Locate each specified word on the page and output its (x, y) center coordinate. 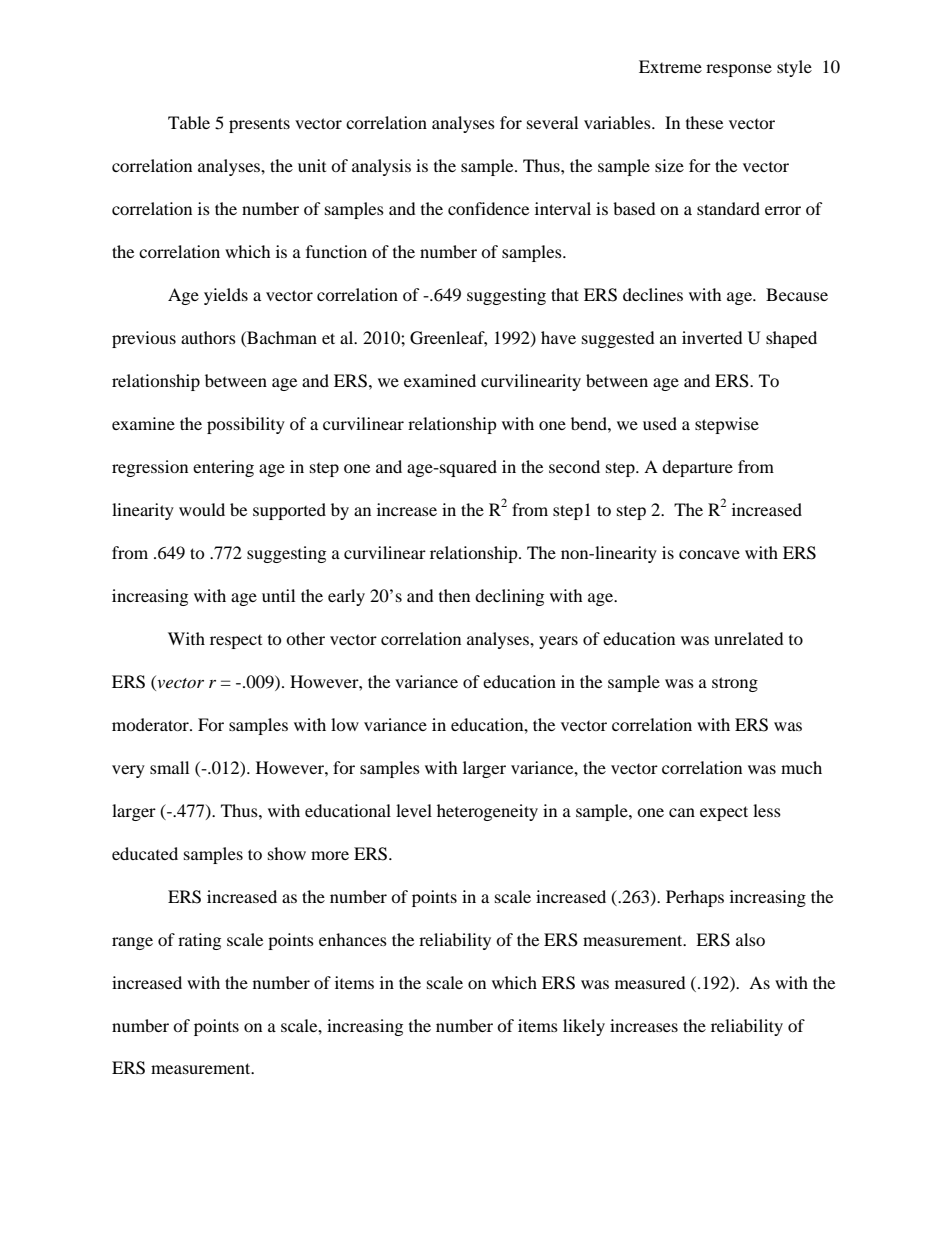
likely (584, 1027)
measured (650, 982)
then (454, 595)
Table (189, 122)
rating (199, 941)
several (552, 122)
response (739, 70)
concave (709, 554)
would (202, 509)
